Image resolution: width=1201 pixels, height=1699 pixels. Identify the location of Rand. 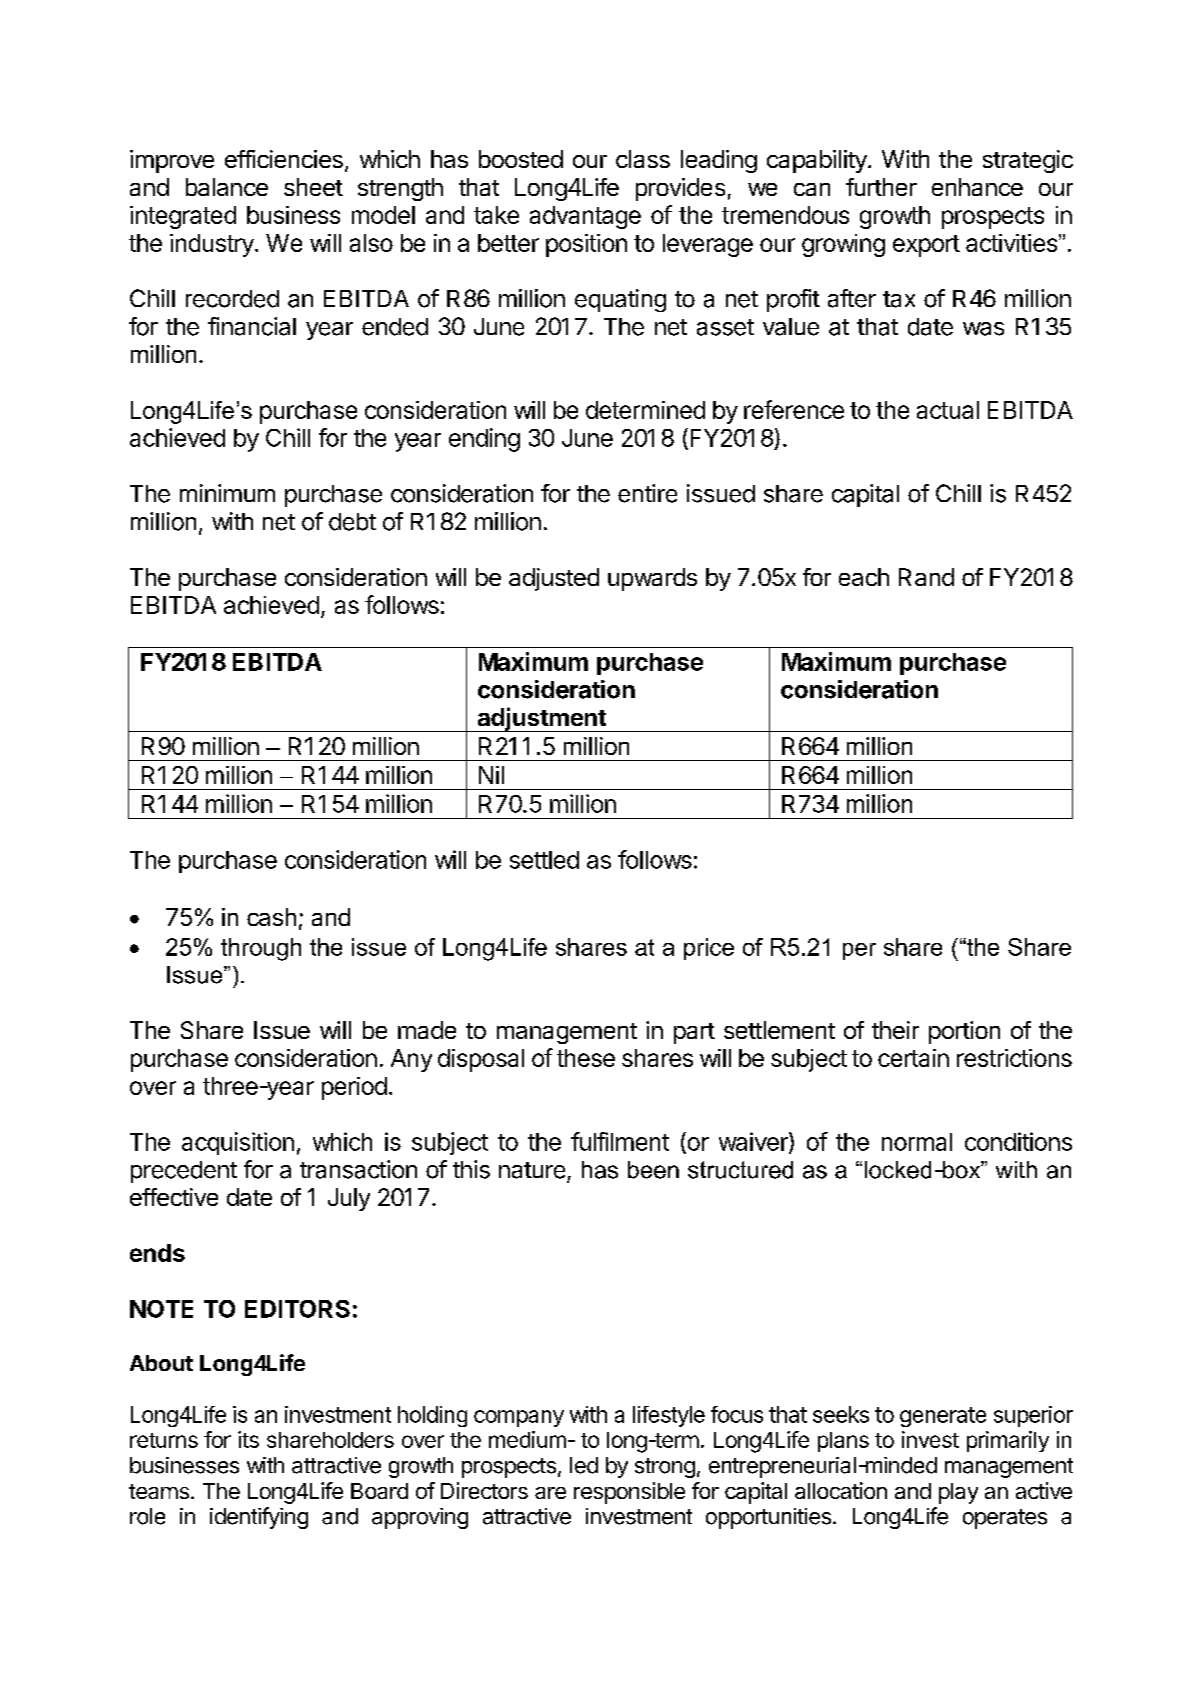
(926, 577).
